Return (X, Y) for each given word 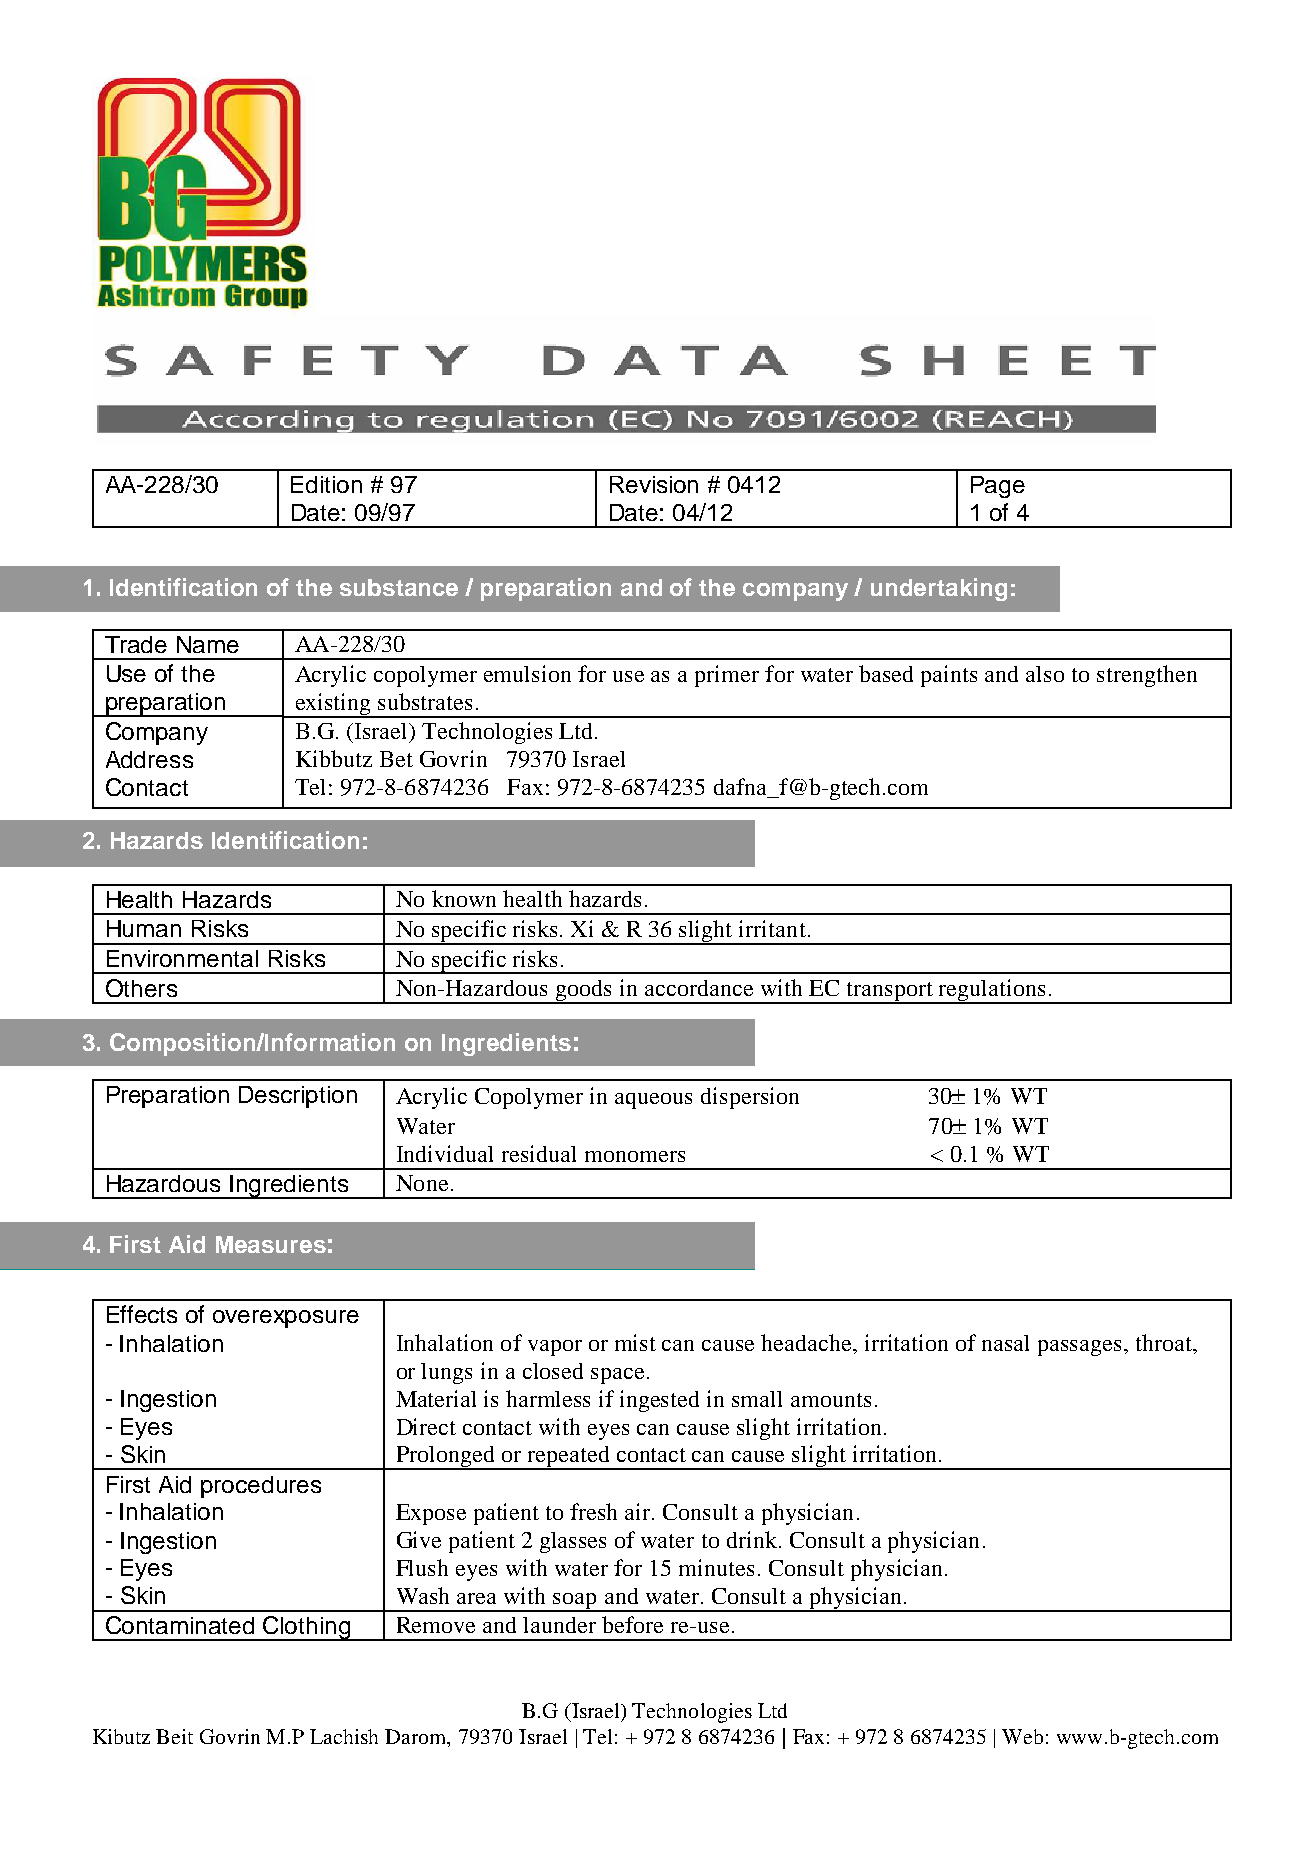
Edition (326, 484)
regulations (992, 991)
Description (298, 1097)
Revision (654, 484)
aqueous (653, 1101)
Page (998, 487)
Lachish (344, 1736)
